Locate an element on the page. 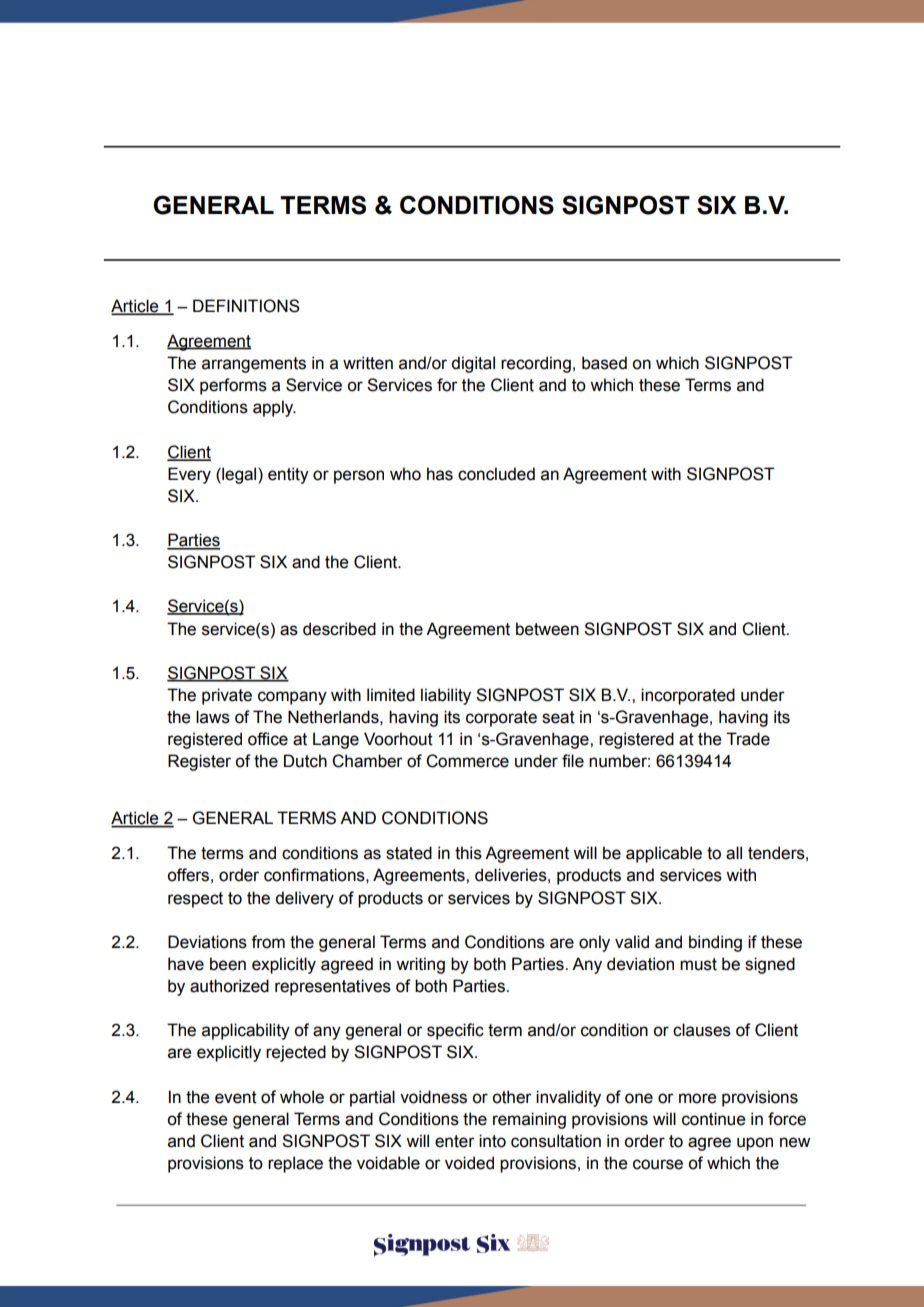 This document has height=1307, width=924. digital is located at coordinates (473, 364).
